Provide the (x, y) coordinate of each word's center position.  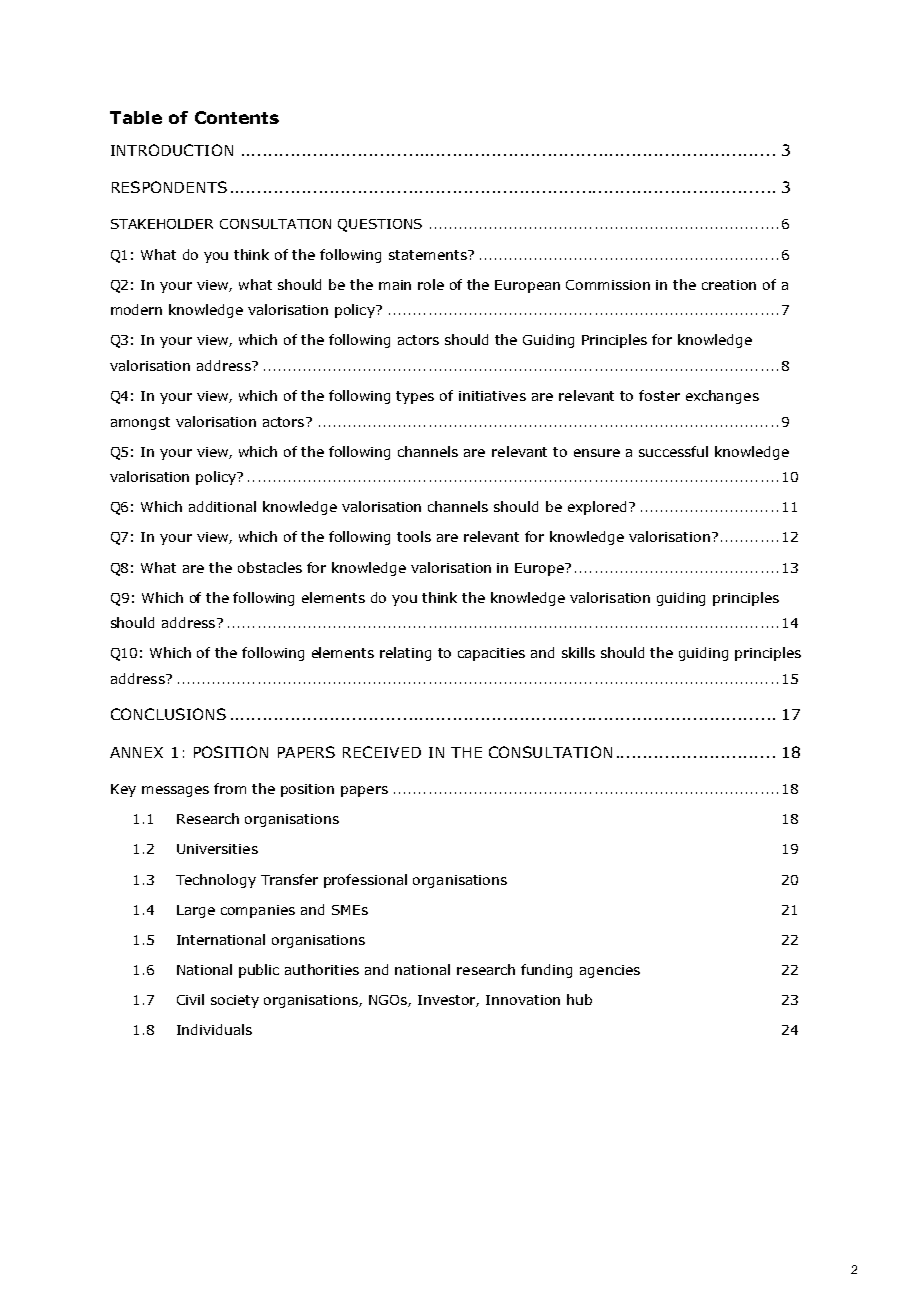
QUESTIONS (380, 225)
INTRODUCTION (172, 150)
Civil (190, 999)
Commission (608, 285)
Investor (448, 1001)
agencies (610, 971)
